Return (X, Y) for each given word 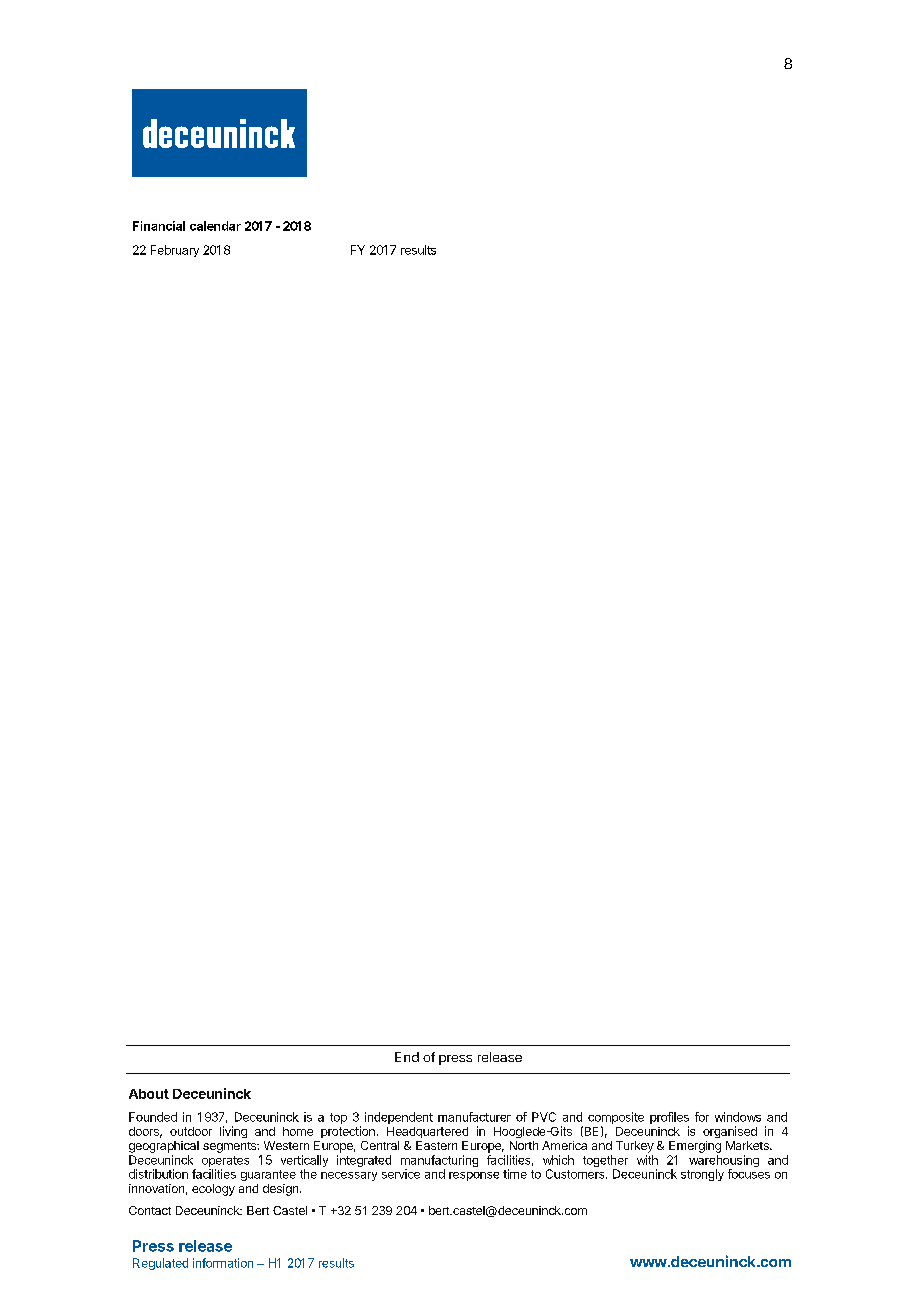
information (223, 1263)
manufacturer (474, 1117)
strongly (702, 1175)
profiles (669, 1119)
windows (738, 1117)
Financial (159, 226)
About (149, 1094)
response (474, 1176)
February (175, 251)
